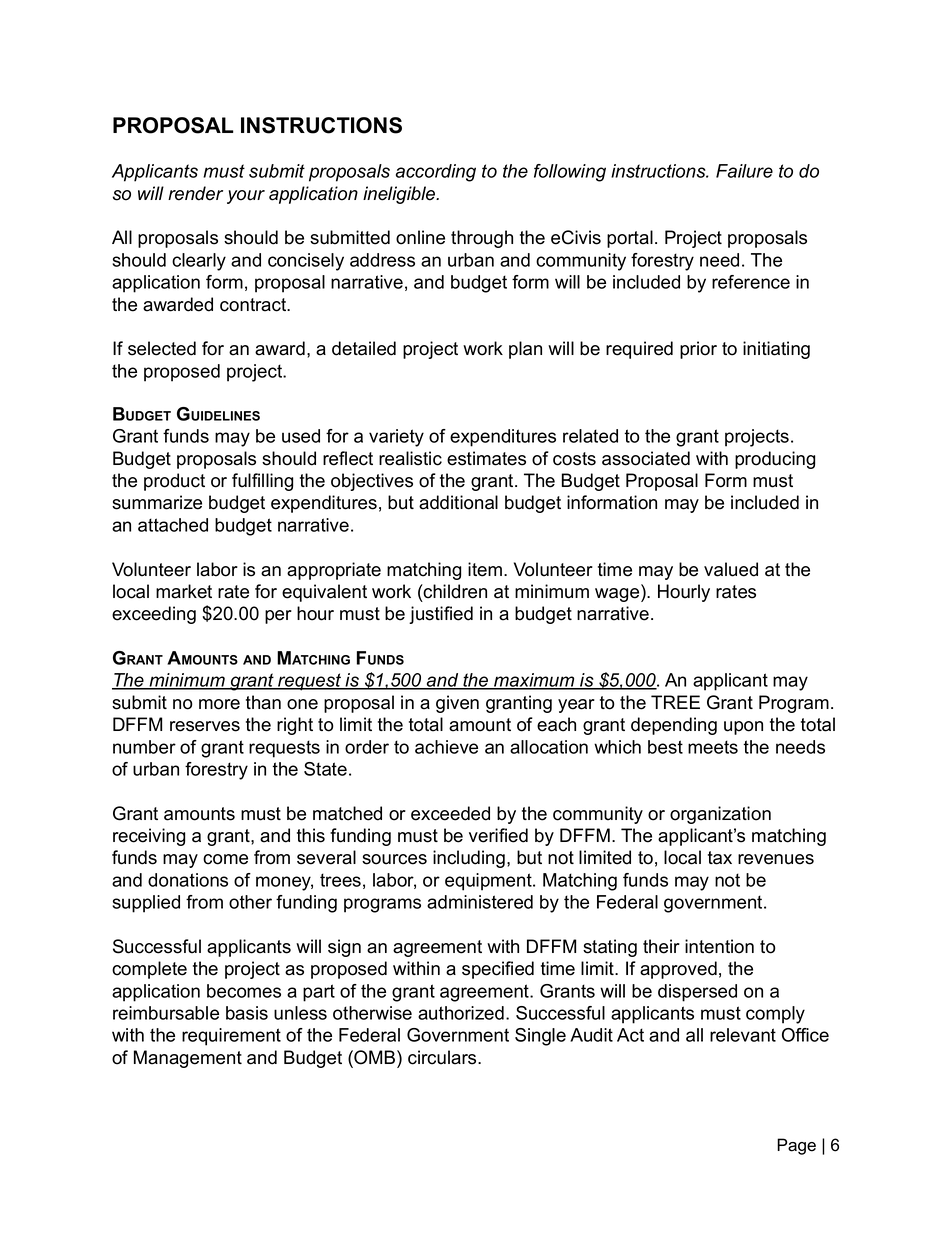  I want to click on organization, so click(720, 815).
